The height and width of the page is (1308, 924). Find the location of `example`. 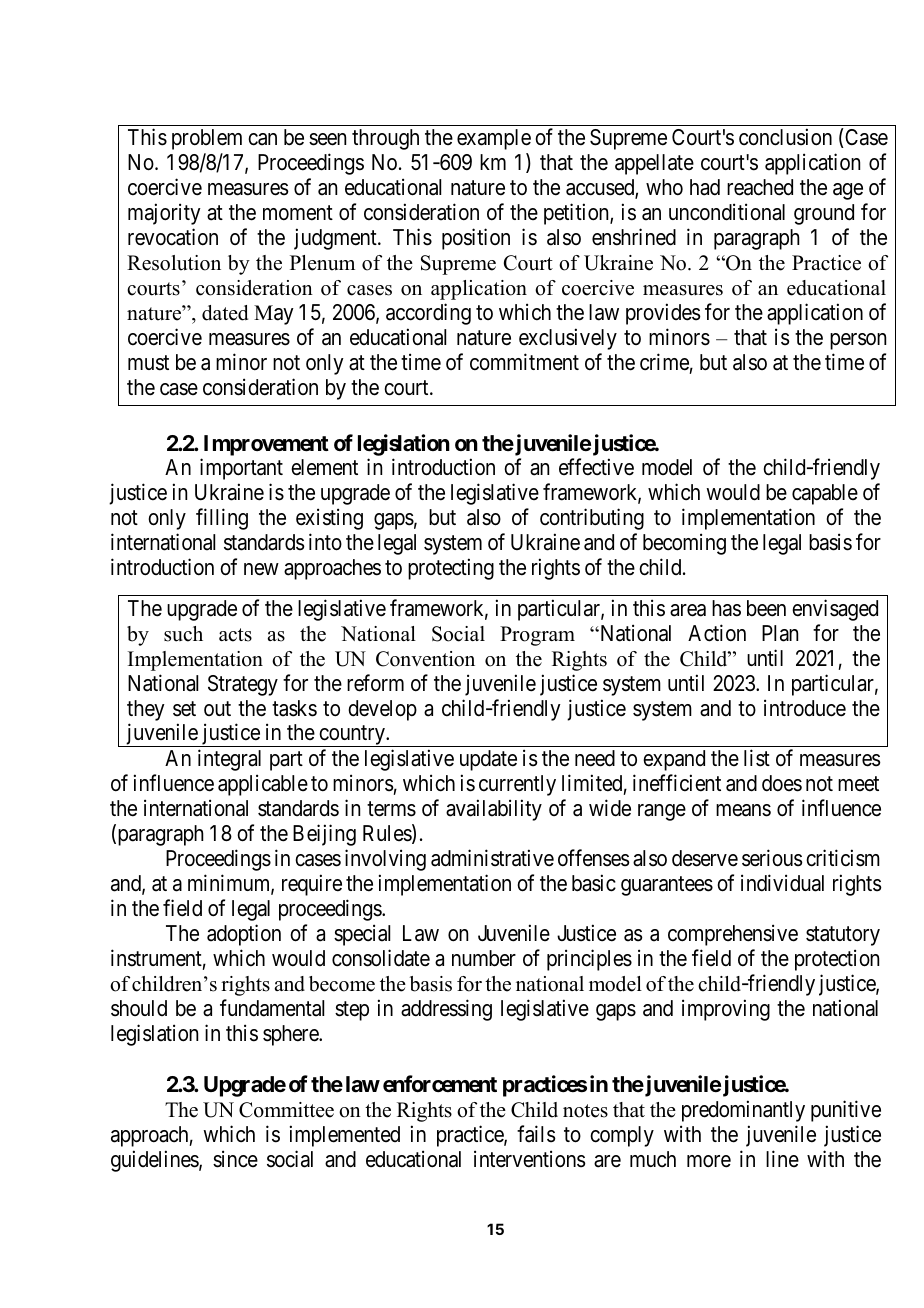

example is located at coordinates (494, 139).
